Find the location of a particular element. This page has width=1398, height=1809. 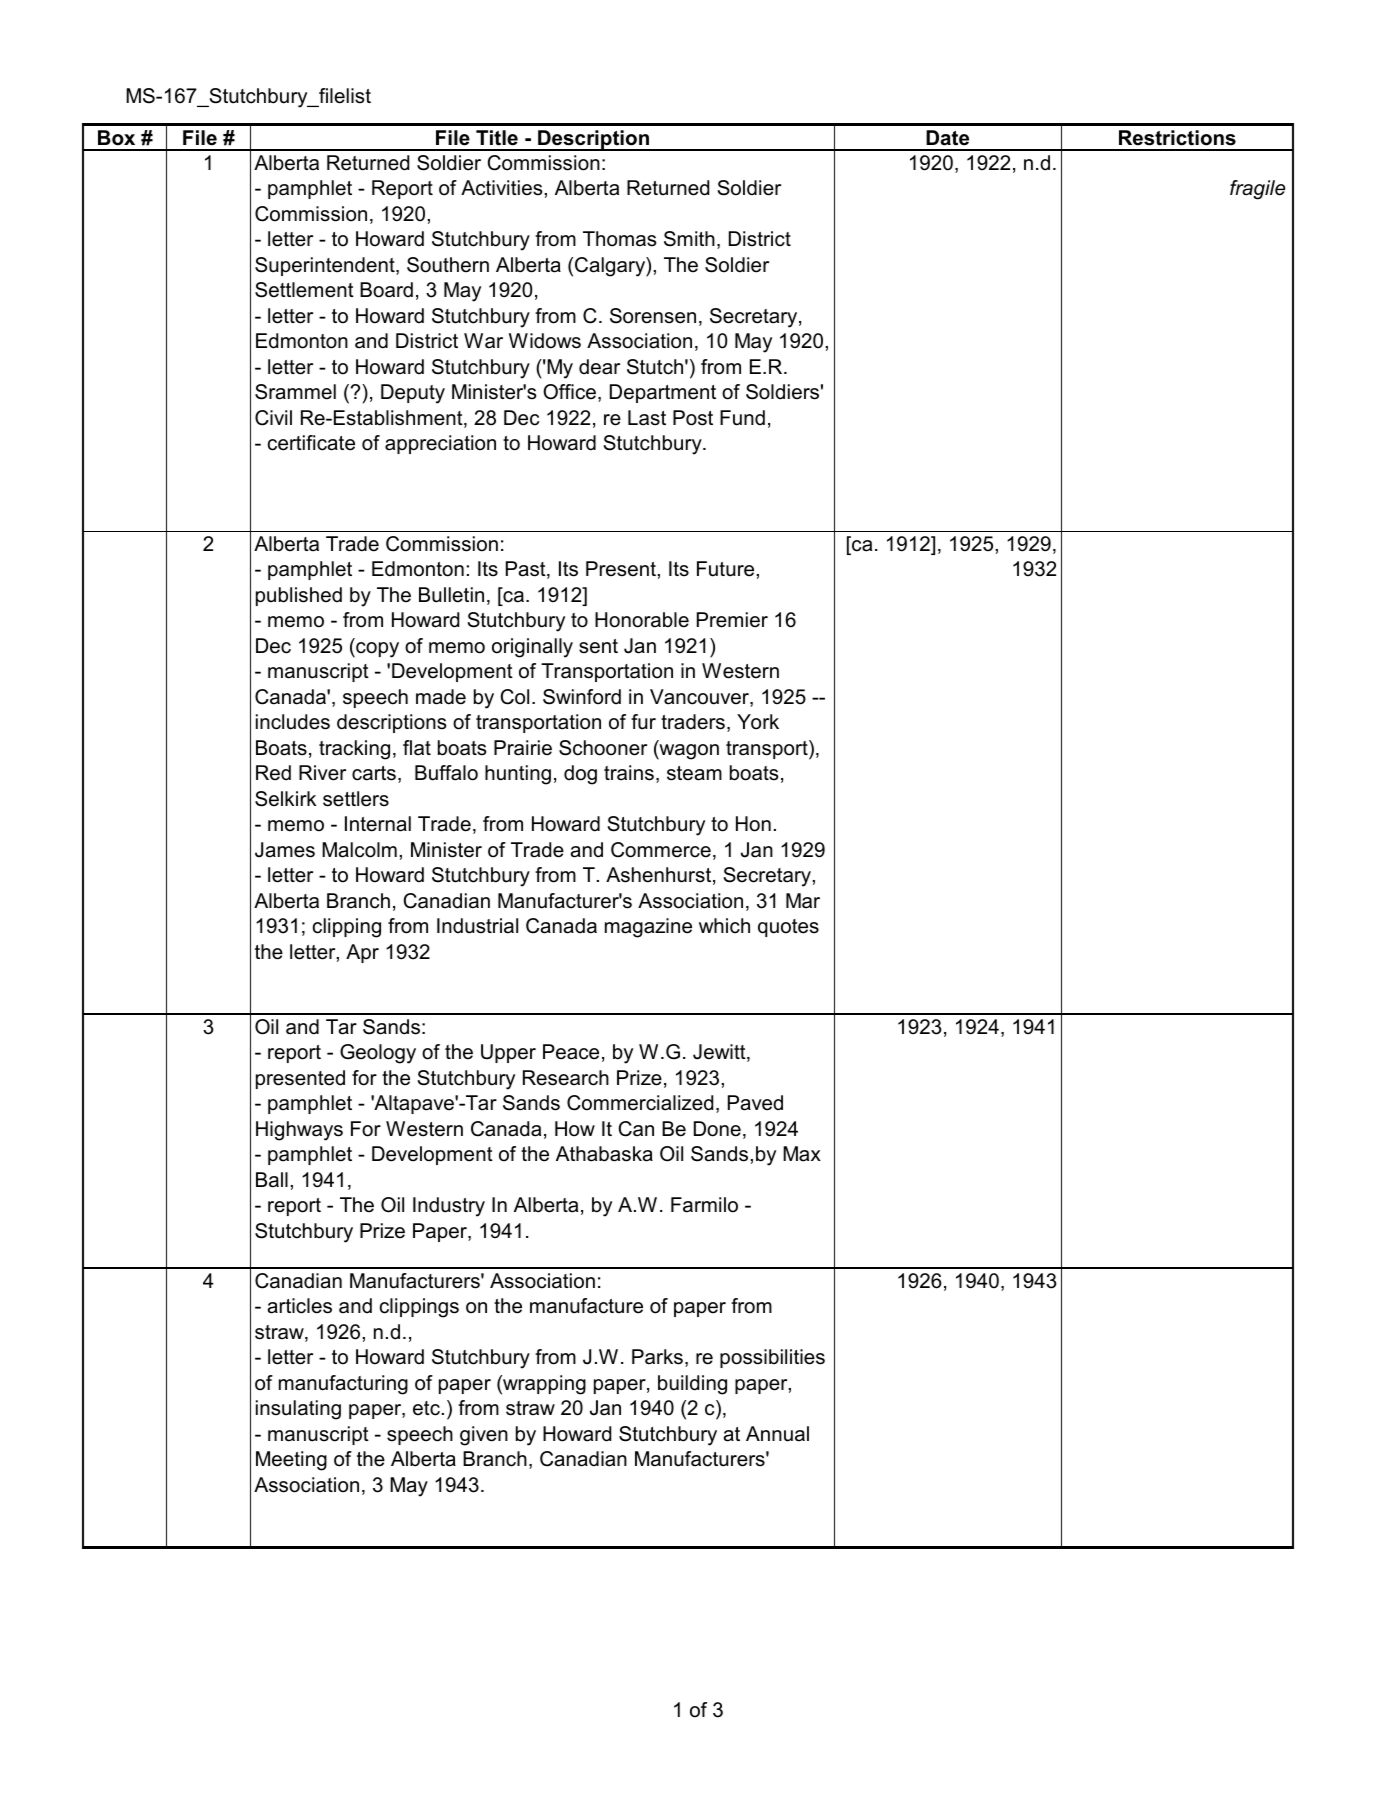

Premier is located at coordinates (732, 620).
